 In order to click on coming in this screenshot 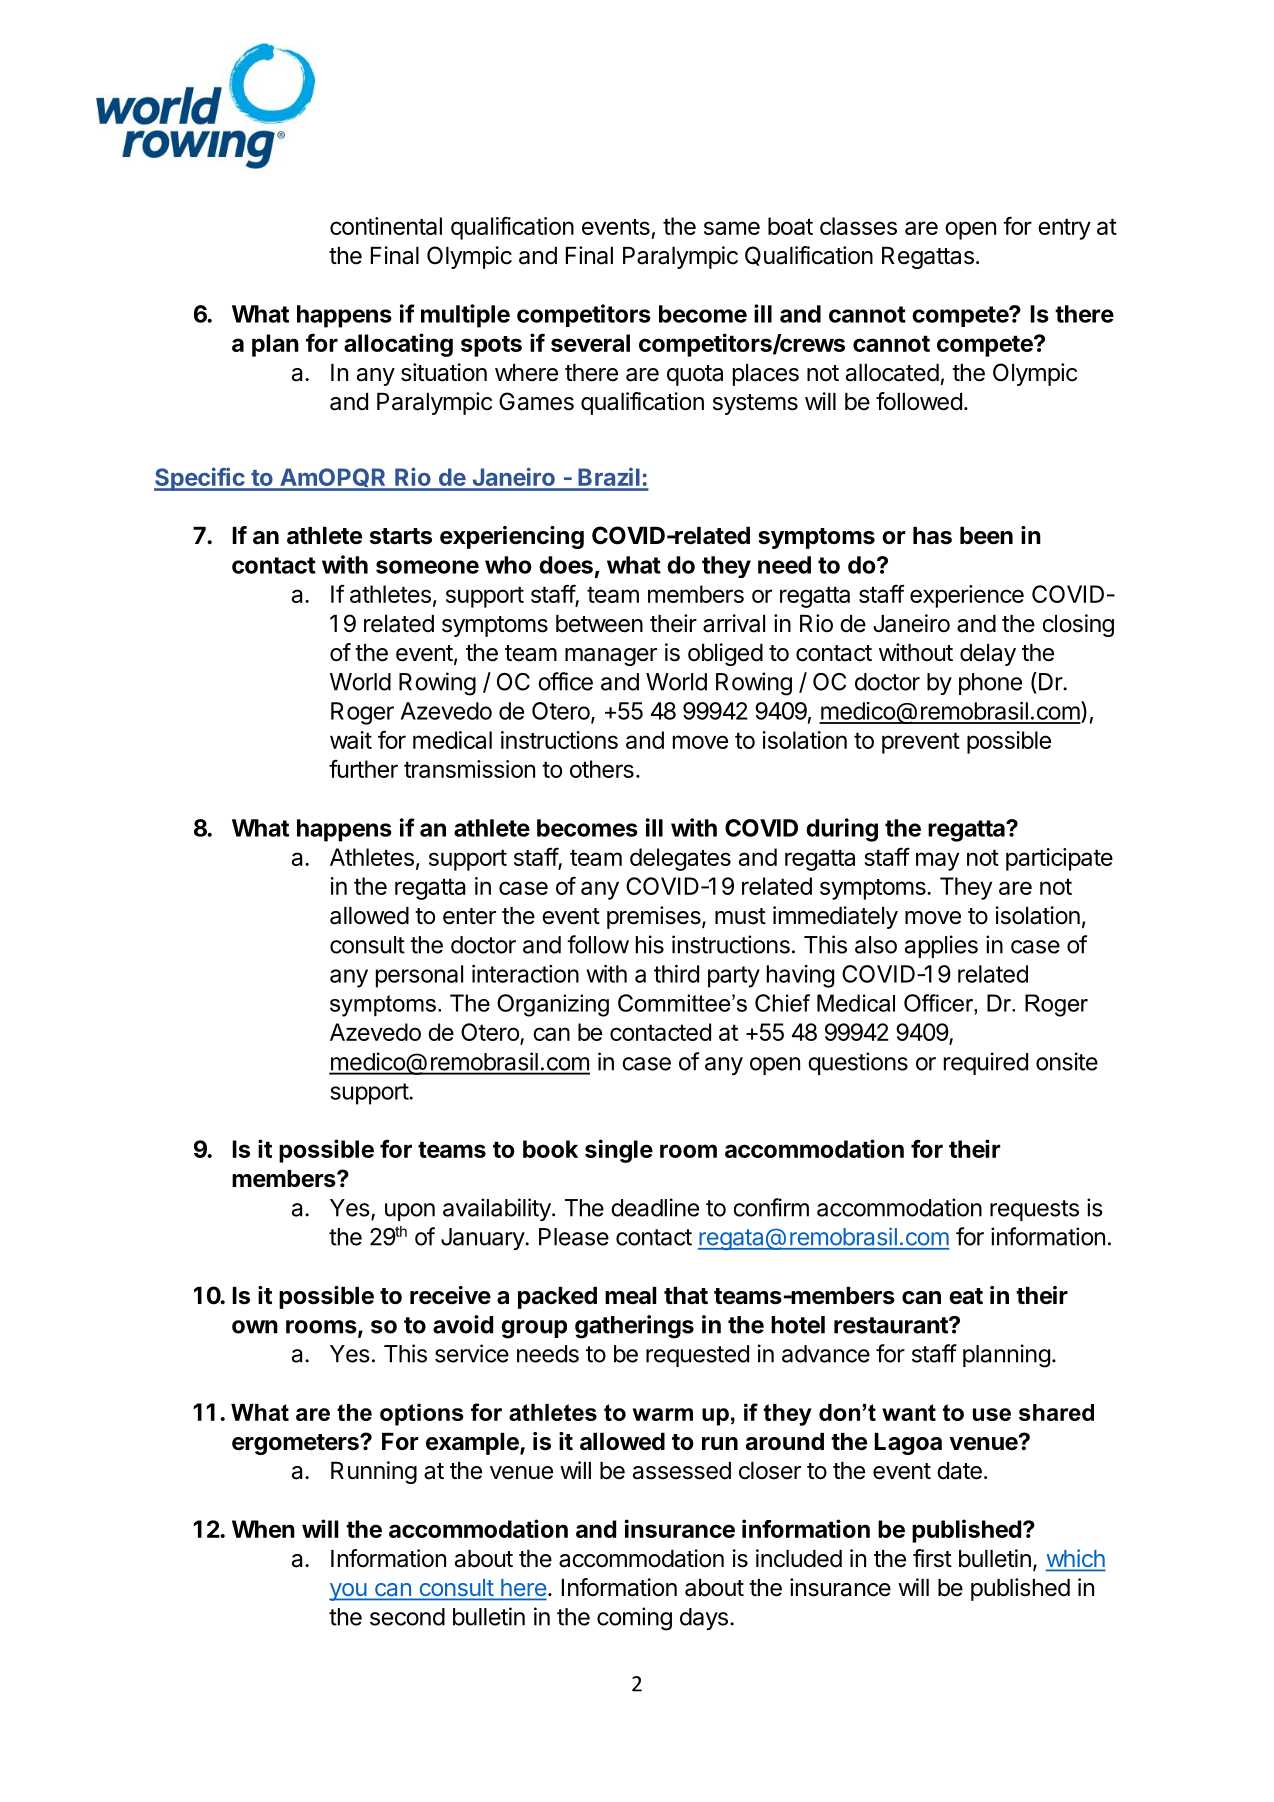, I will do `click(634, 1619)`.
